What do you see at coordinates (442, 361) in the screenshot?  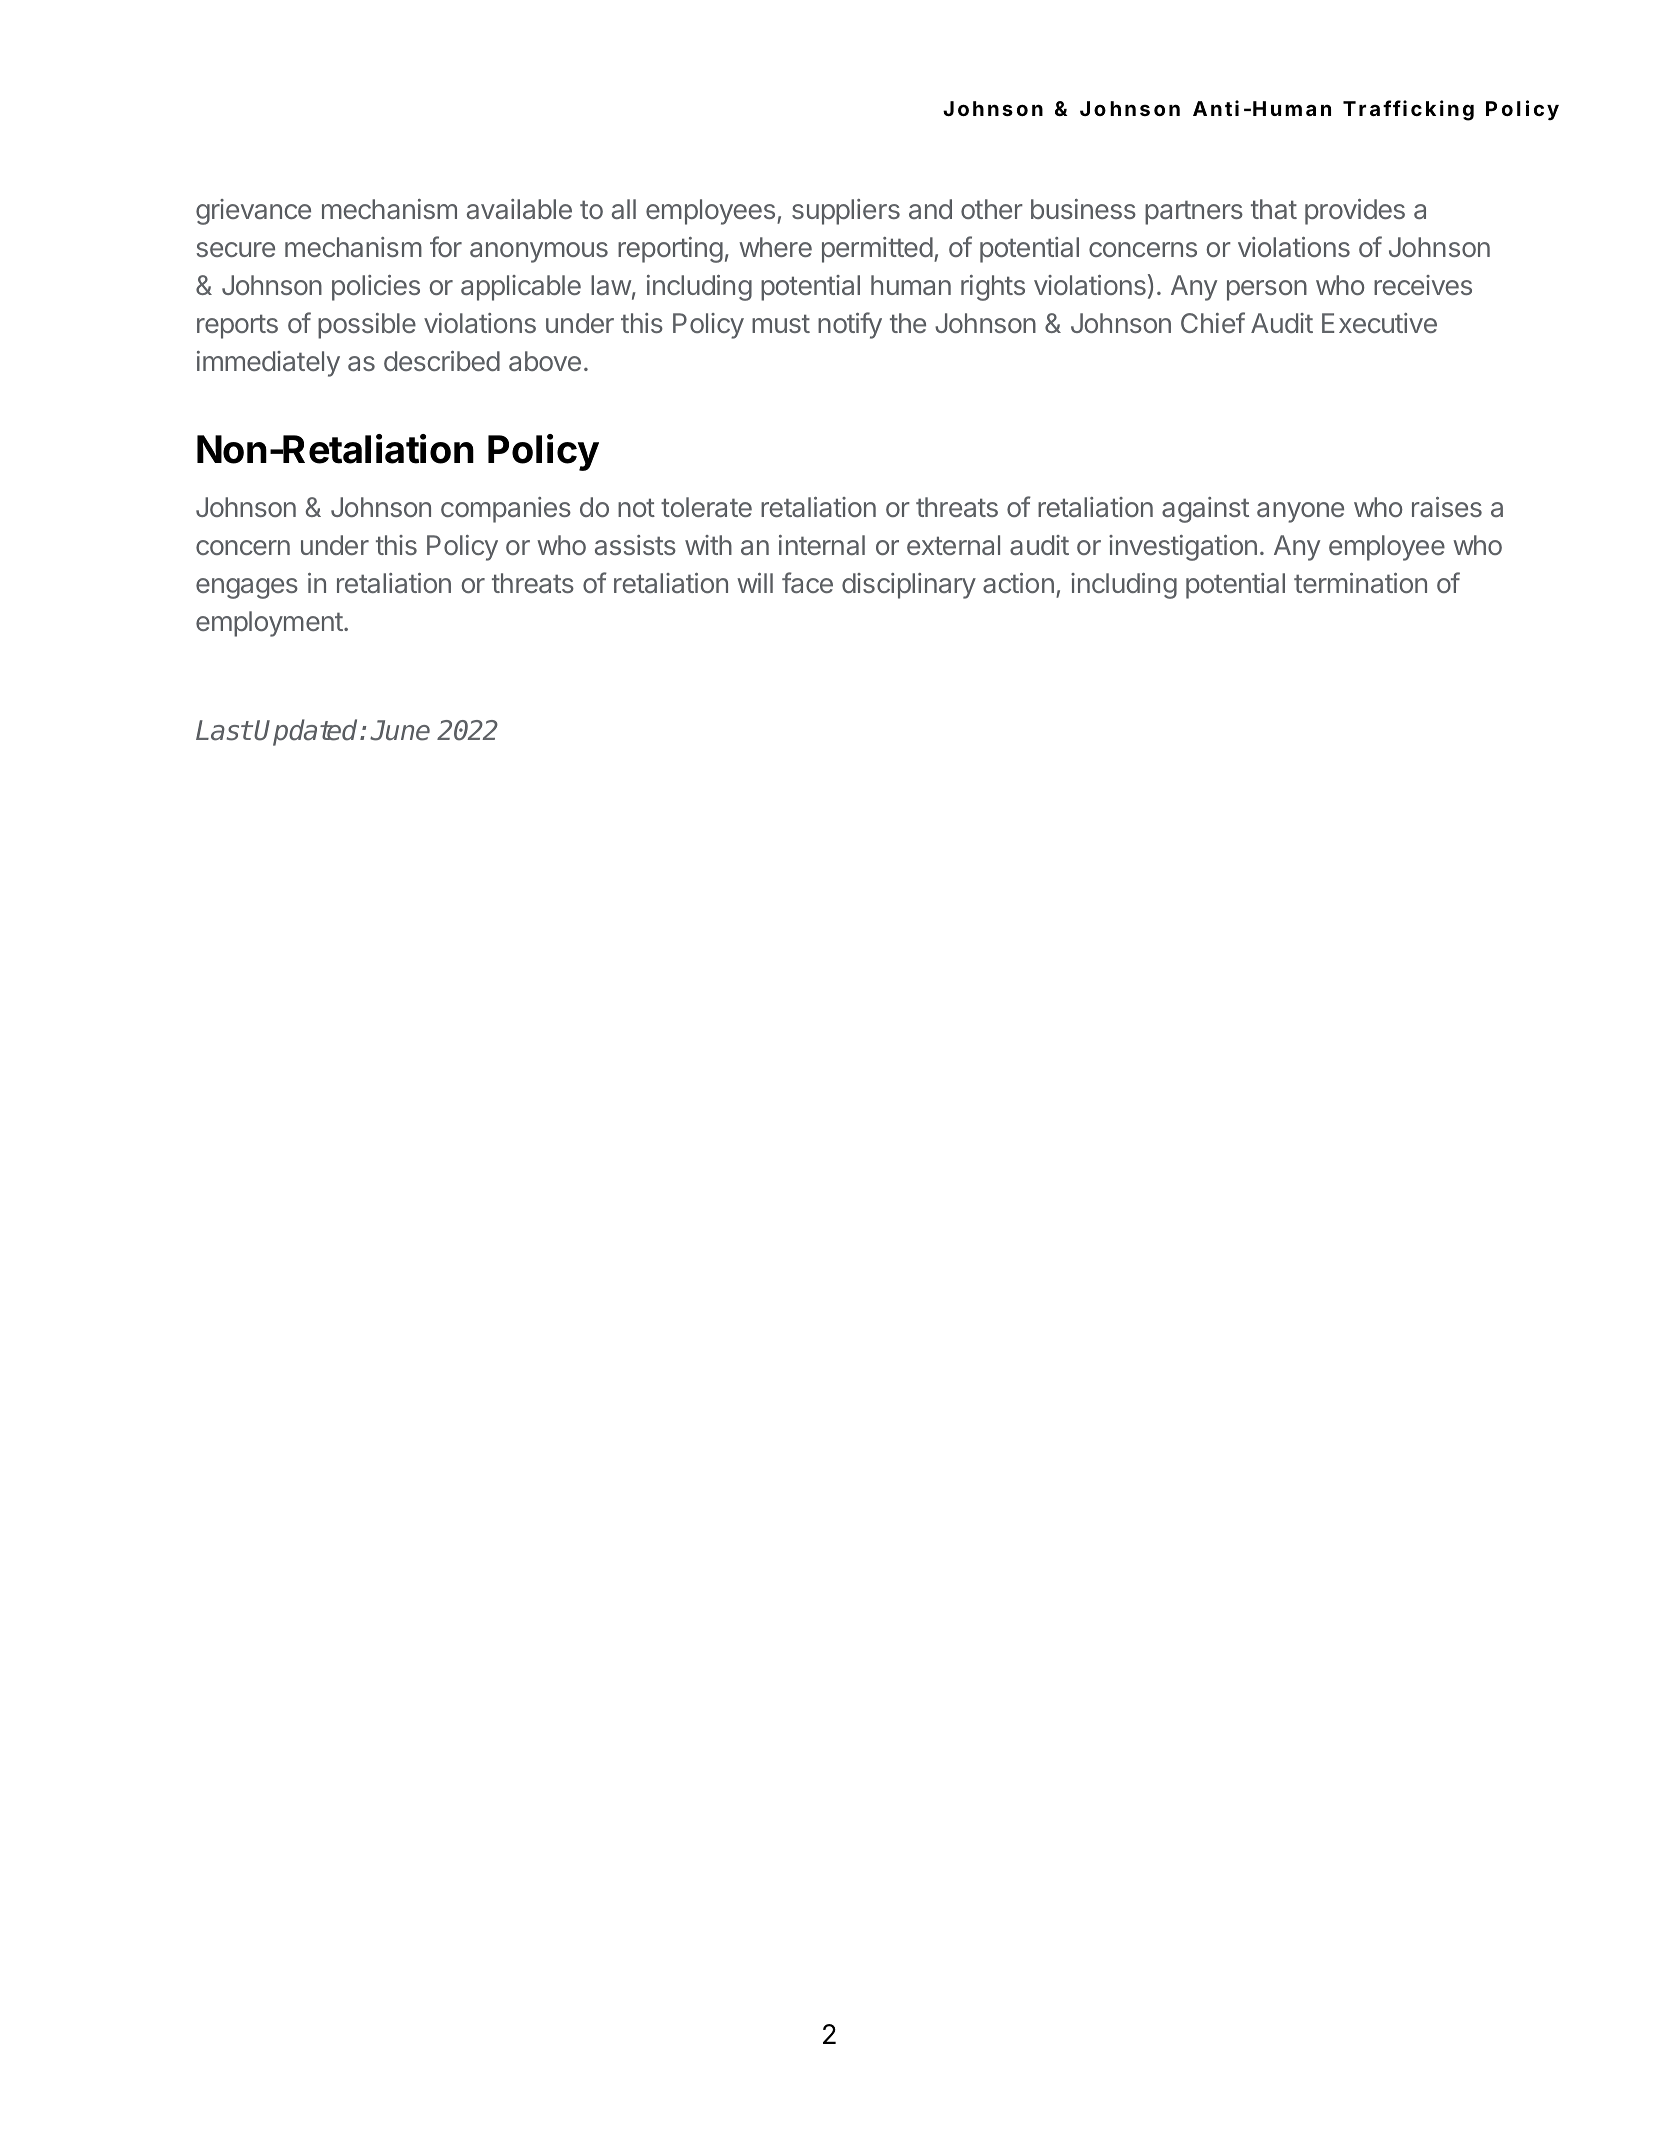 I see `described` at bounding box center [442, 361].
